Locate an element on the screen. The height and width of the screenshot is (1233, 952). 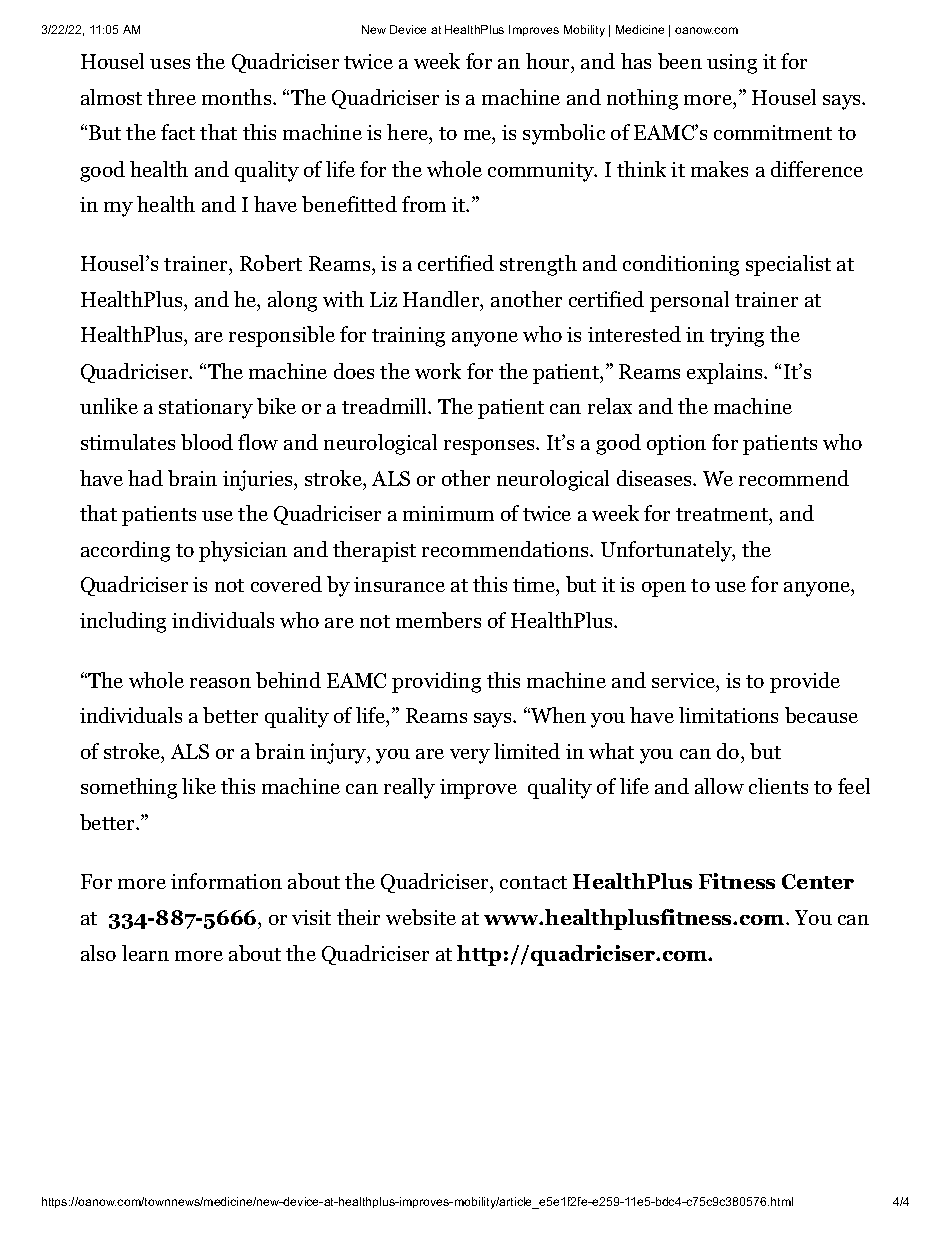
website is located at coordinates (421, 917).
